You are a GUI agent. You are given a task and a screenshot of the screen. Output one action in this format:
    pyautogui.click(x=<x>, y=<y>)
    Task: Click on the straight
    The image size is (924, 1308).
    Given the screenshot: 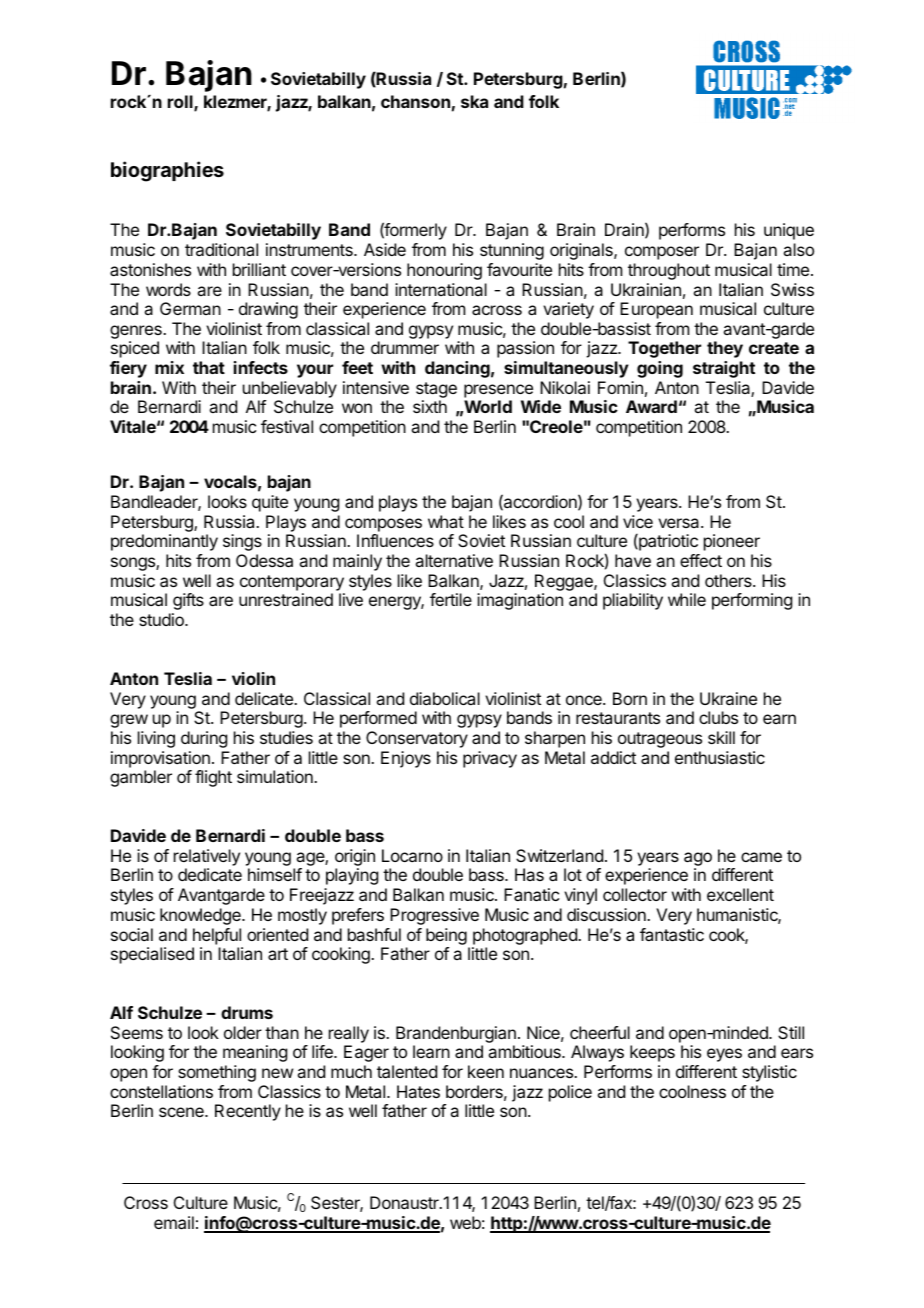 What is the action you would take?
    pyautogui.click(x=724, y=369)
